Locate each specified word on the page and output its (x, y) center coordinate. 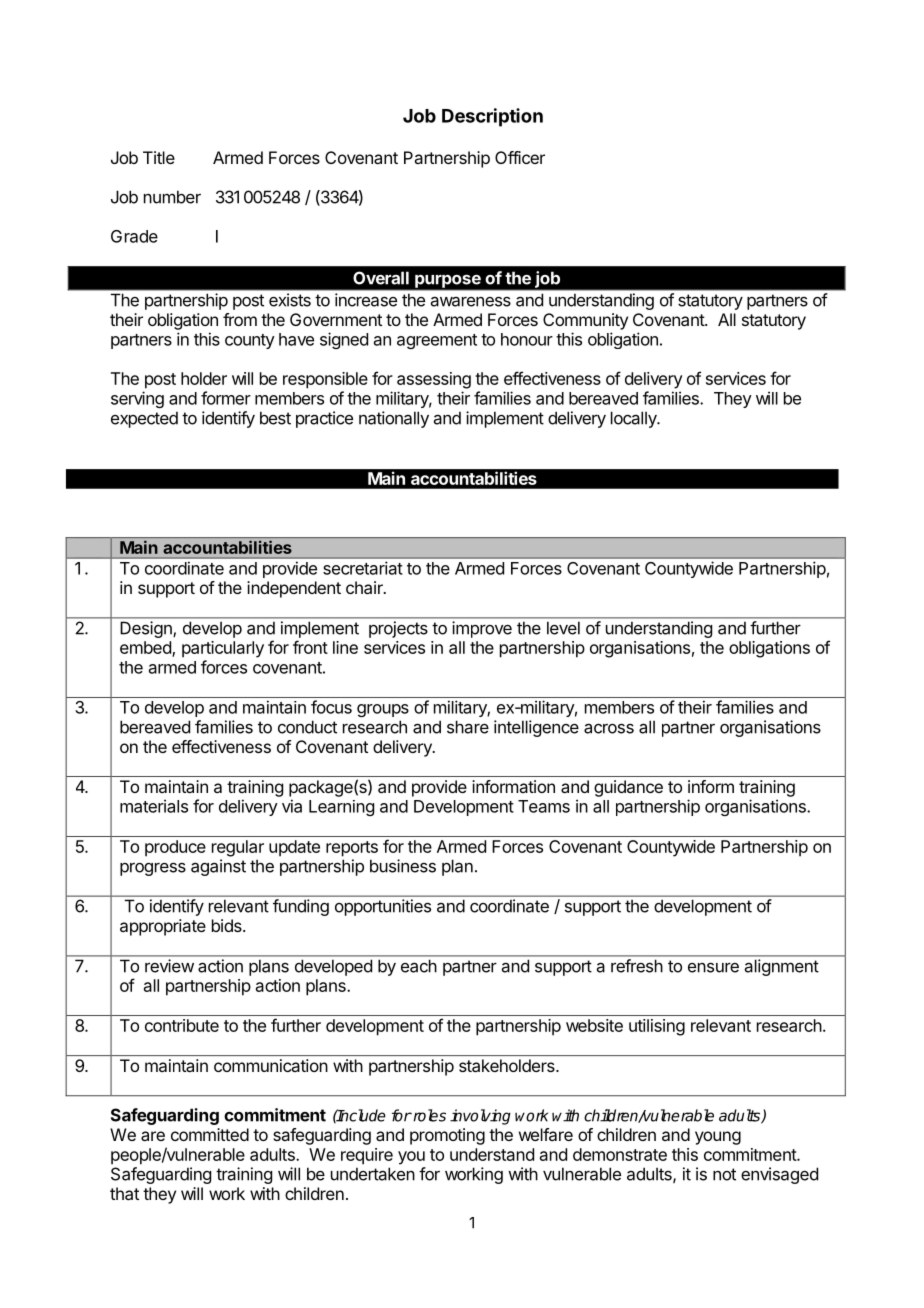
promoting (447, 1136)
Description (492, 117)
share (468, 727)
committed (210, 1134)
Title (159, 157)
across (609, 728)
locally (635, 419)
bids (228, 925)
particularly (223, 649)
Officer (520, 157)
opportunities (383, 907)
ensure (713, 967)
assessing (434, 380)
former (226, 398)
